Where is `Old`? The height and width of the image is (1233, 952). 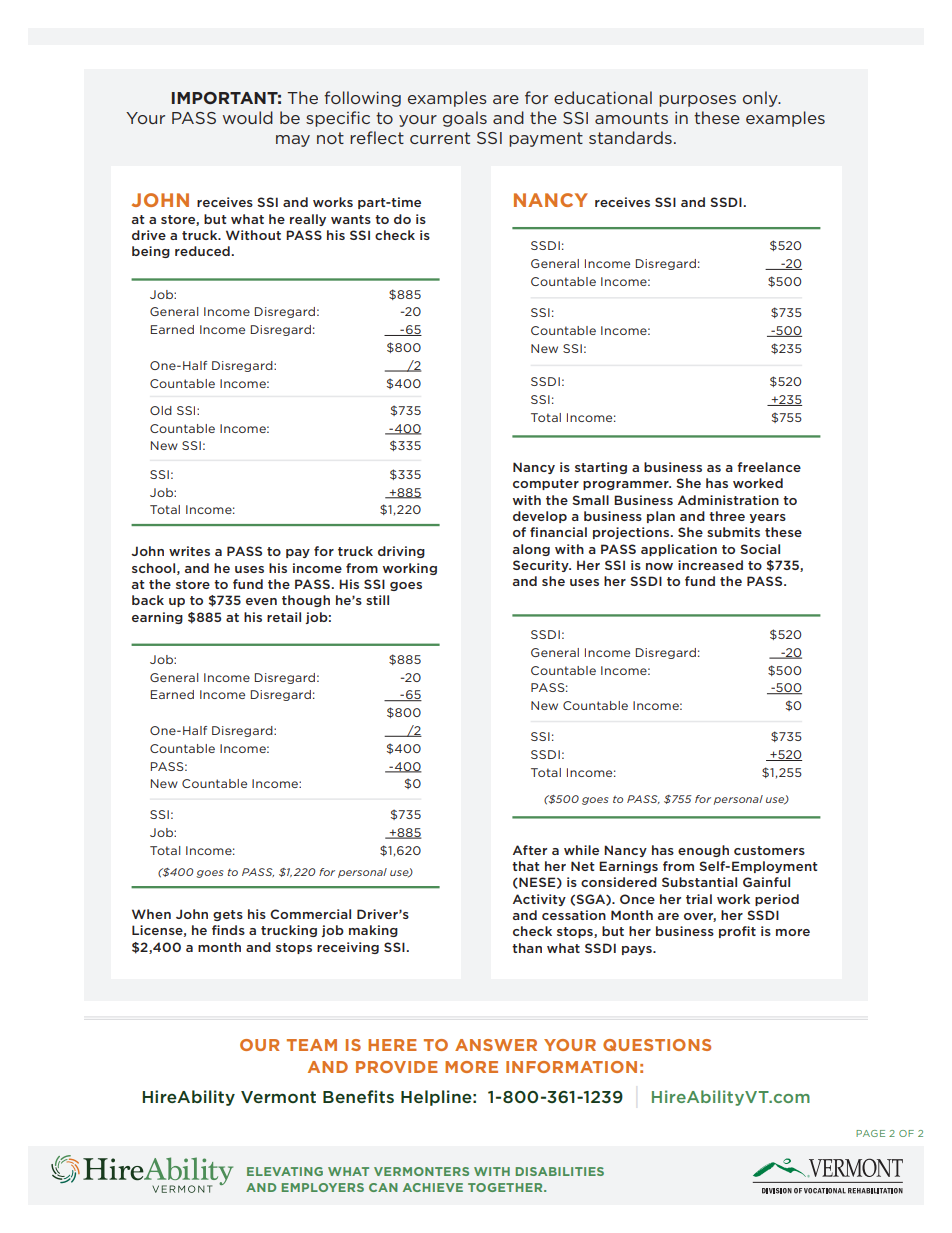
Old is located at coordinates (161, 410).
